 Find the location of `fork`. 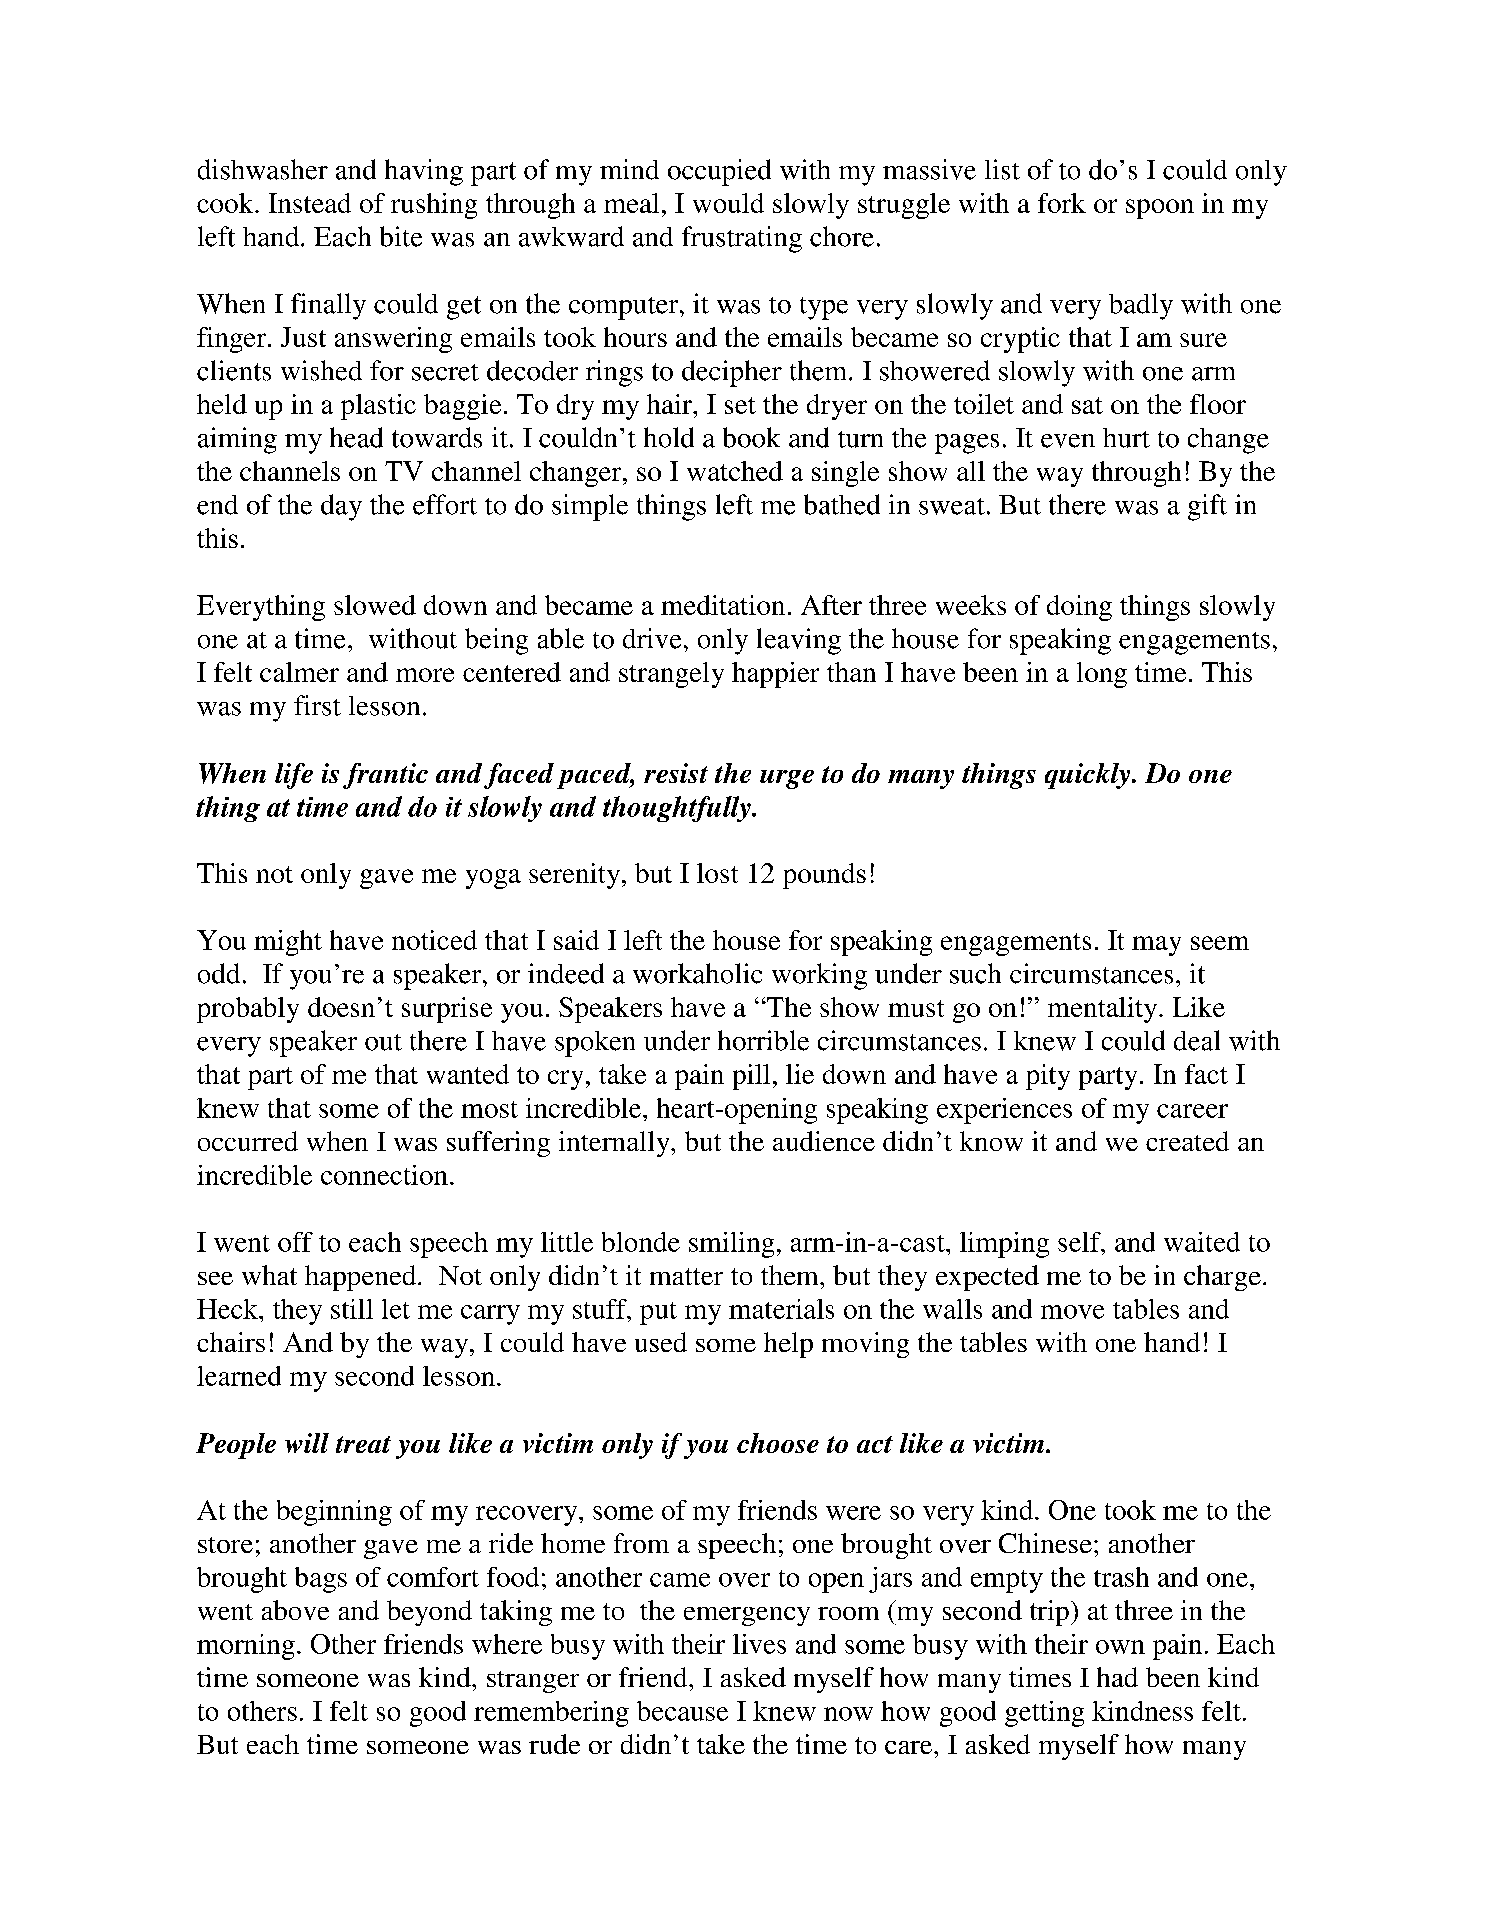

fork is located at coordinates (1062, 203).
